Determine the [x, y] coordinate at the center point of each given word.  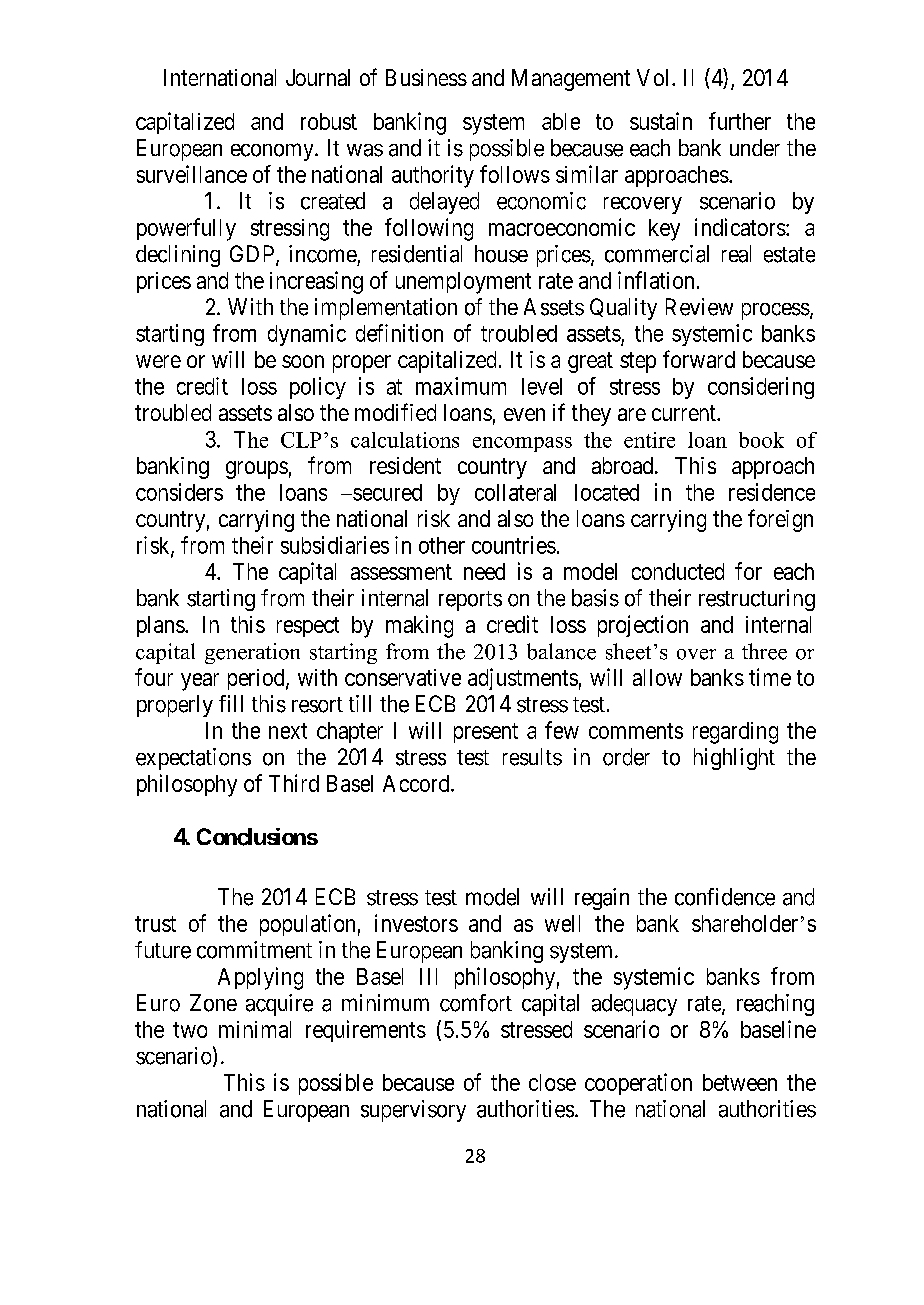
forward [699, 359]
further [740, 121]
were [158, 361]
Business [426, 77]
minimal [255, 1029]
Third [294, 783]
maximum [461, 386]
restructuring [757, 600]
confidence [725, 897]
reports [470, 601]
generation [252, 653]
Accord [417, 783]
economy [273, 152]
